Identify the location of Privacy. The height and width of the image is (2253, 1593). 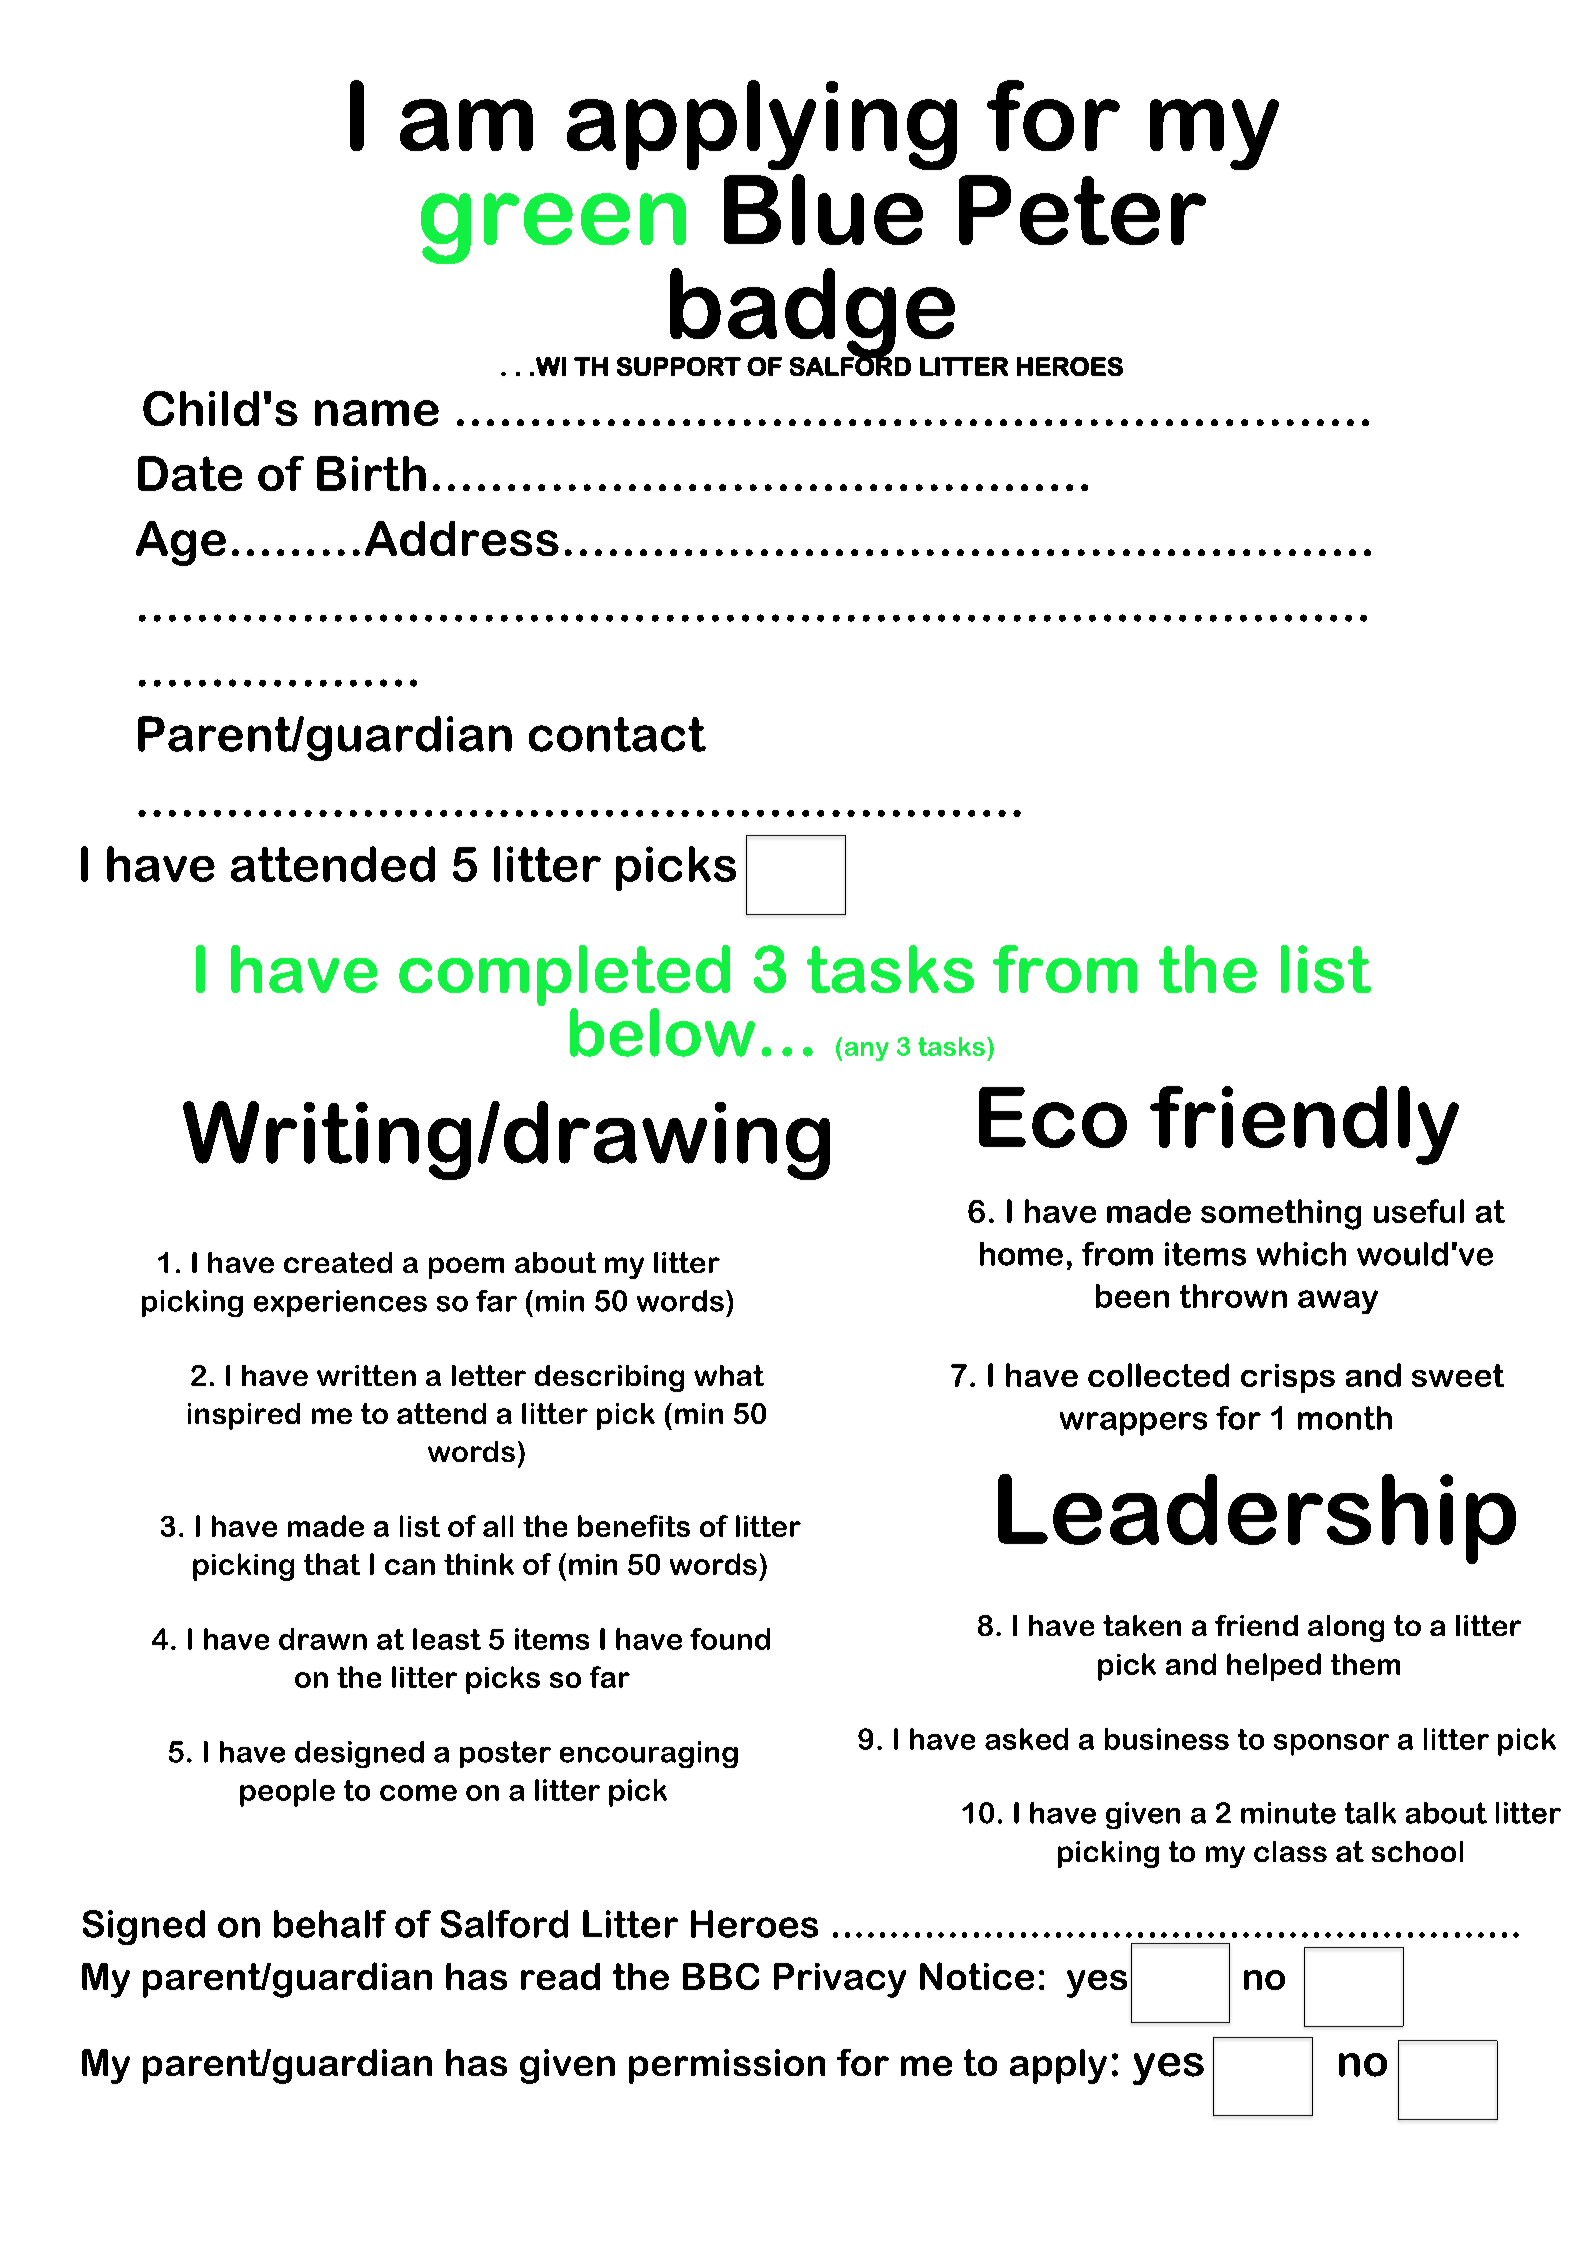
(840, 1980).
